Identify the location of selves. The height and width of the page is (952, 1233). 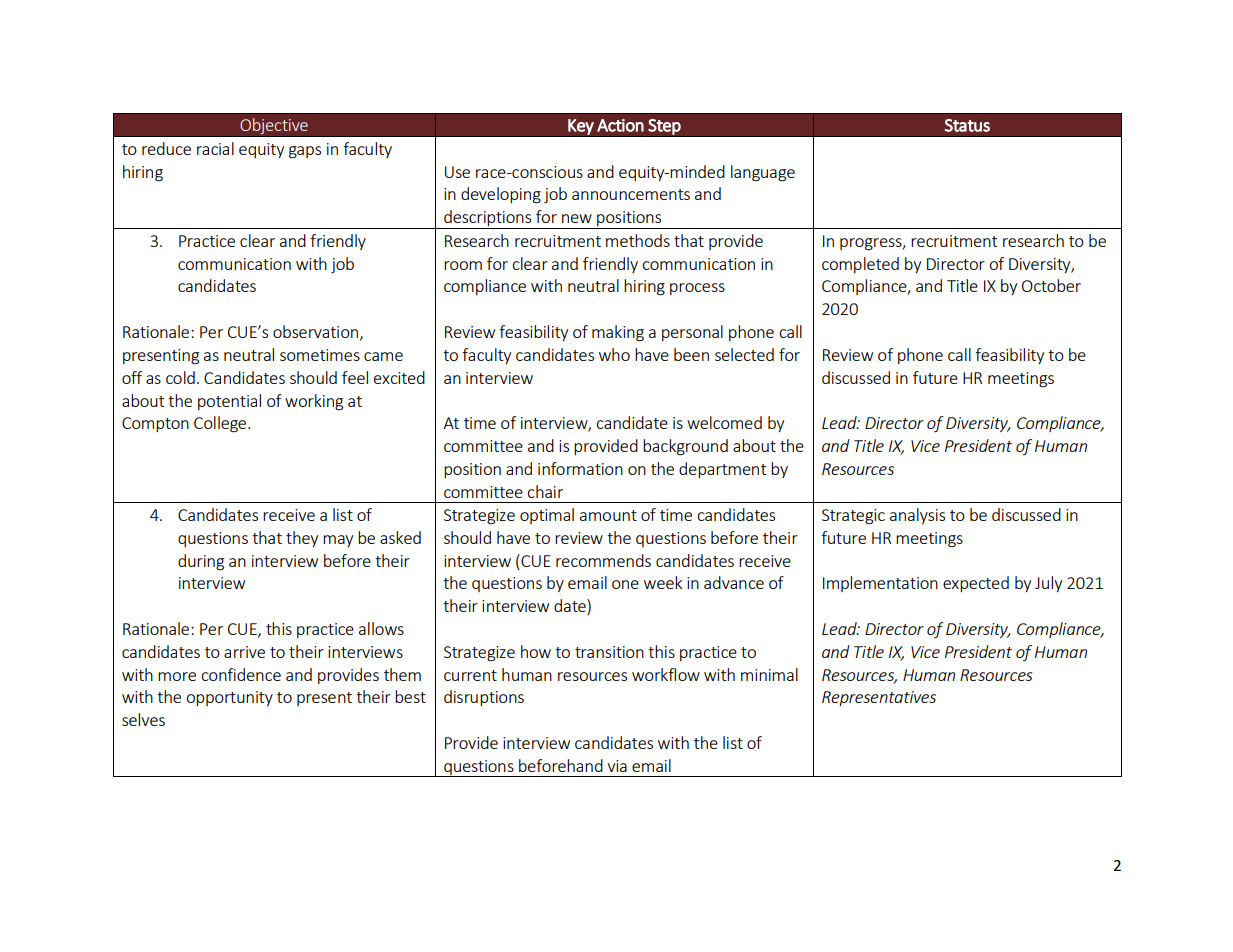
(143, 719).
